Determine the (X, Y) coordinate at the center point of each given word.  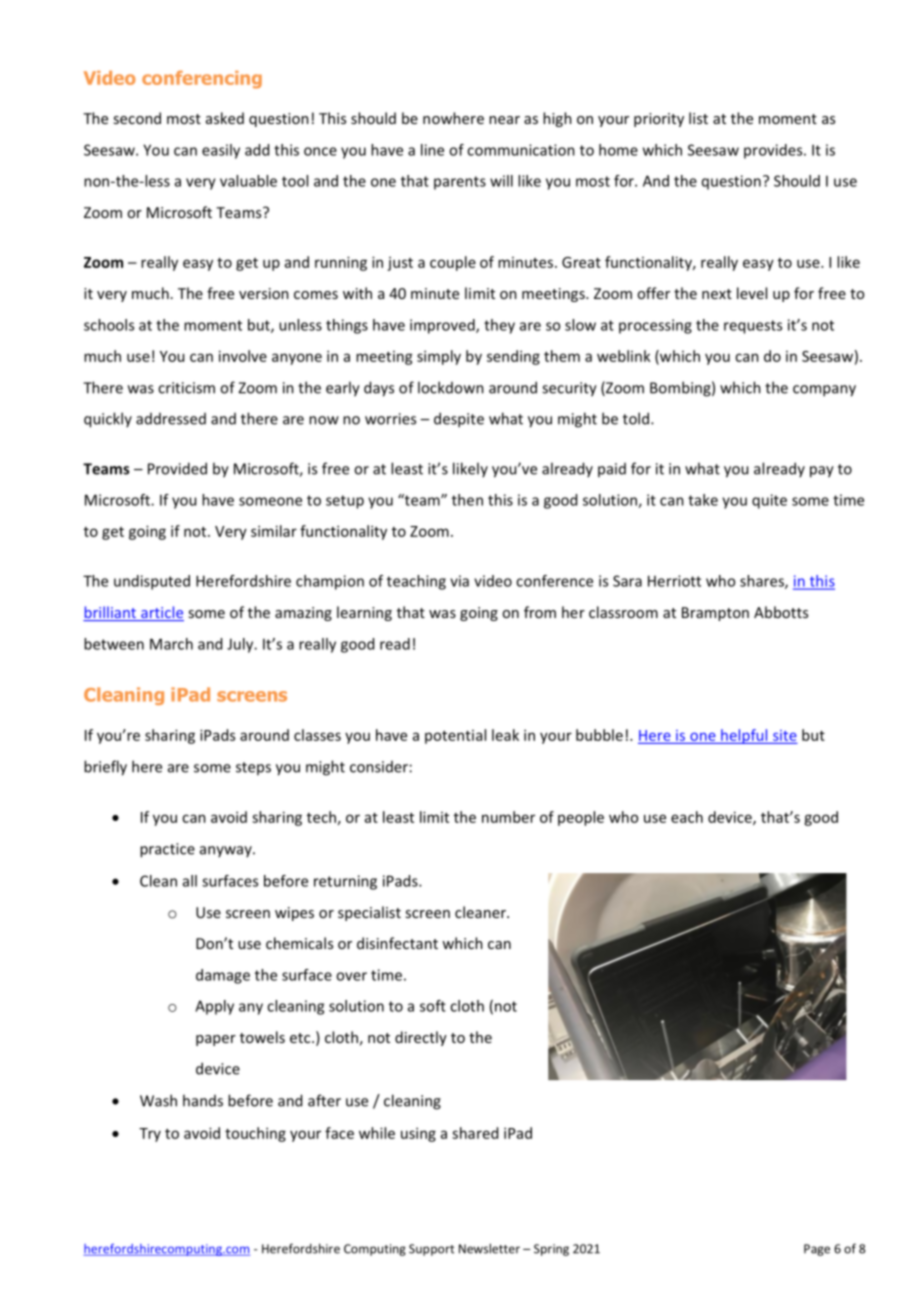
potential (455, 736)
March (171, 644)
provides (774, 151)
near (504, 120)
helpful (744, 736)
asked (225, 118)
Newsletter (489, 1248)
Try (150, 1135)
